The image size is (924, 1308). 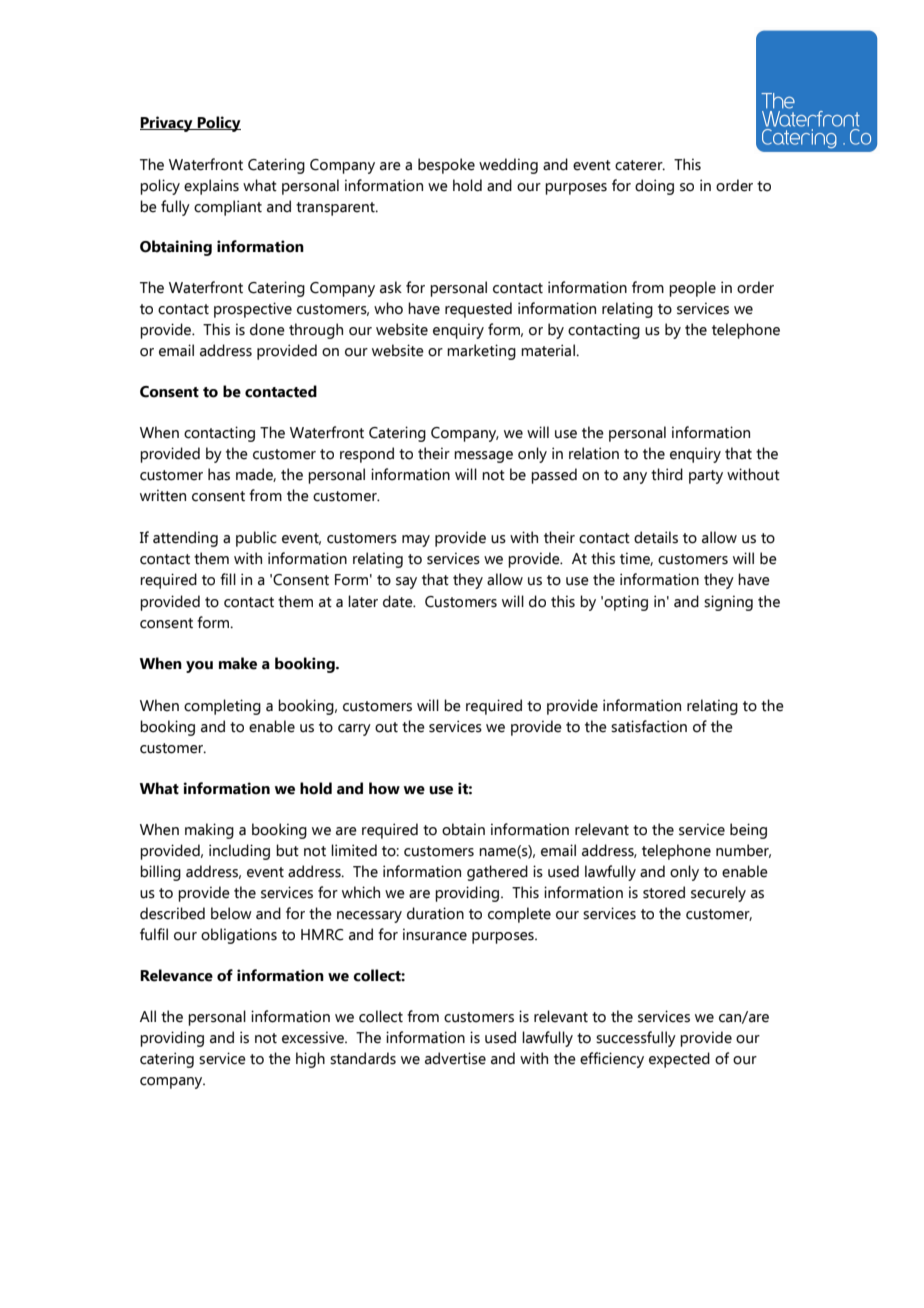 What do you see at coordinates (211, 187) in the screenshot?
I see `explains` at bounding box center [211, 187].
